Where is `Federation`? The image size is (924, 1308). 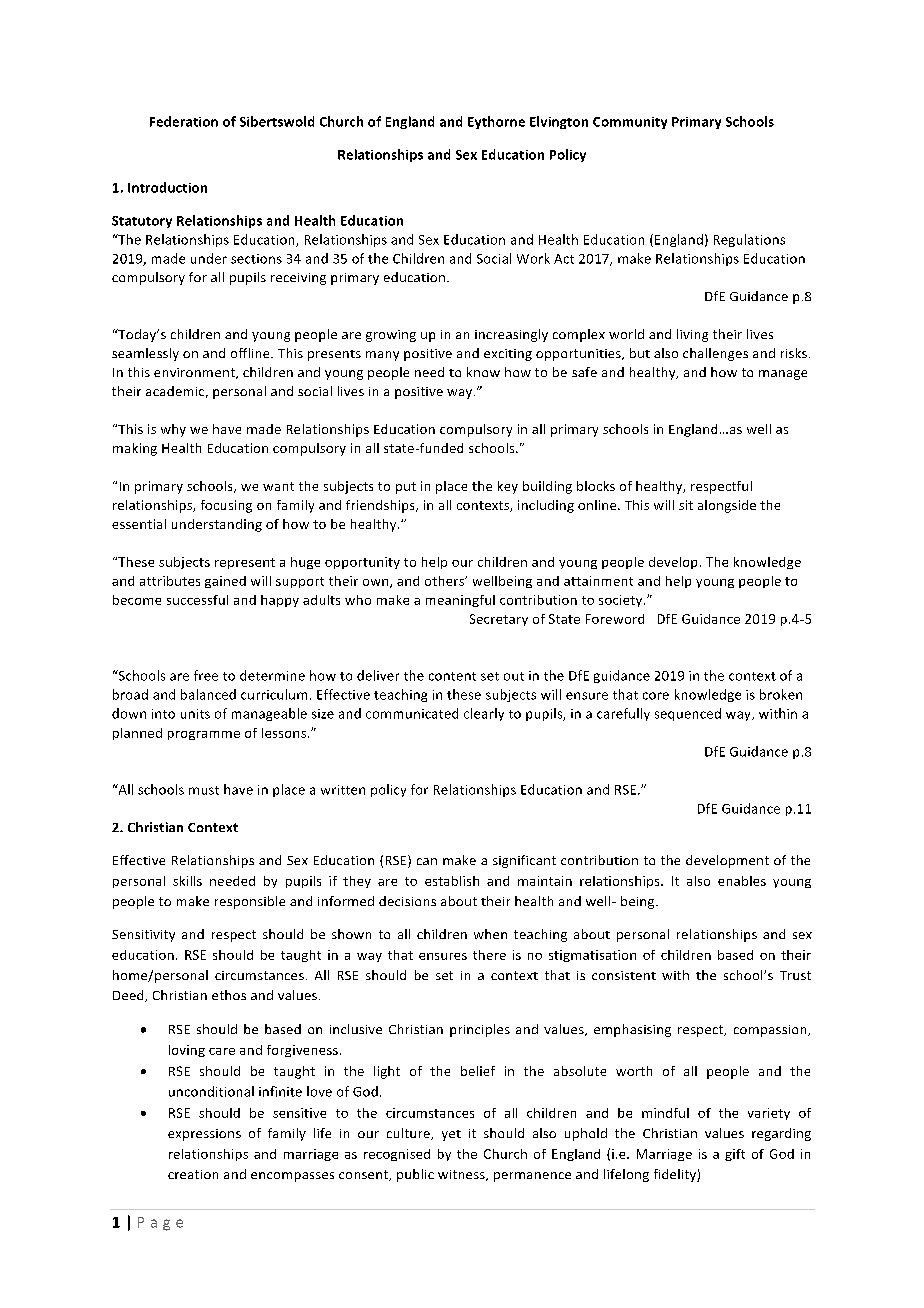
Federation is located at coordinates (184, 121).
